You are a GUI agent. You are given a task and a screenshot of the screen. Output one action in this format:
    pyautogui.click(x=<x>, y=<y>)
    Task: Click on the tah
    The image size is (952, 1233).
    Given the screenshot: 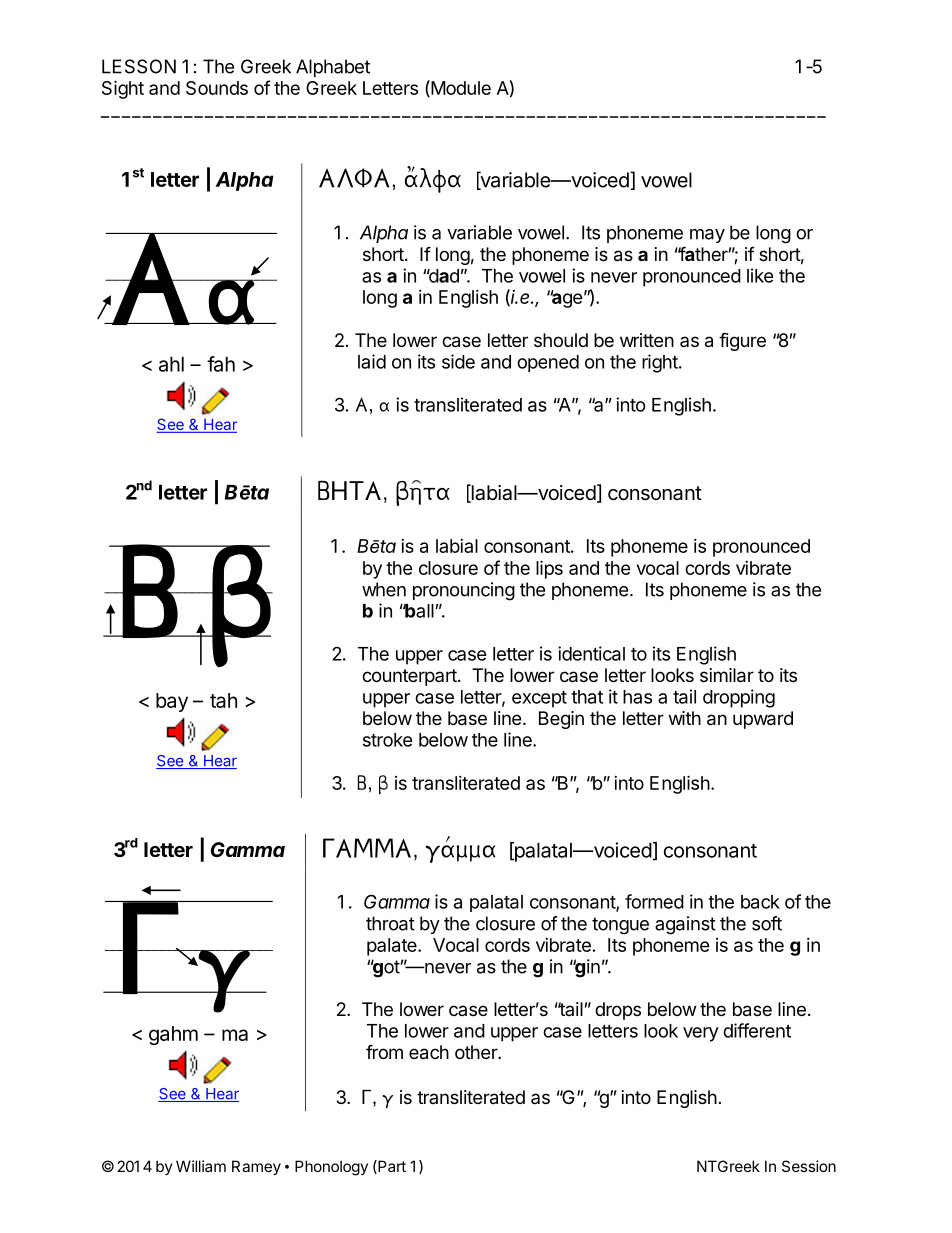 What is the action you would take?
    pyautogui.click(x=223, y=700)
